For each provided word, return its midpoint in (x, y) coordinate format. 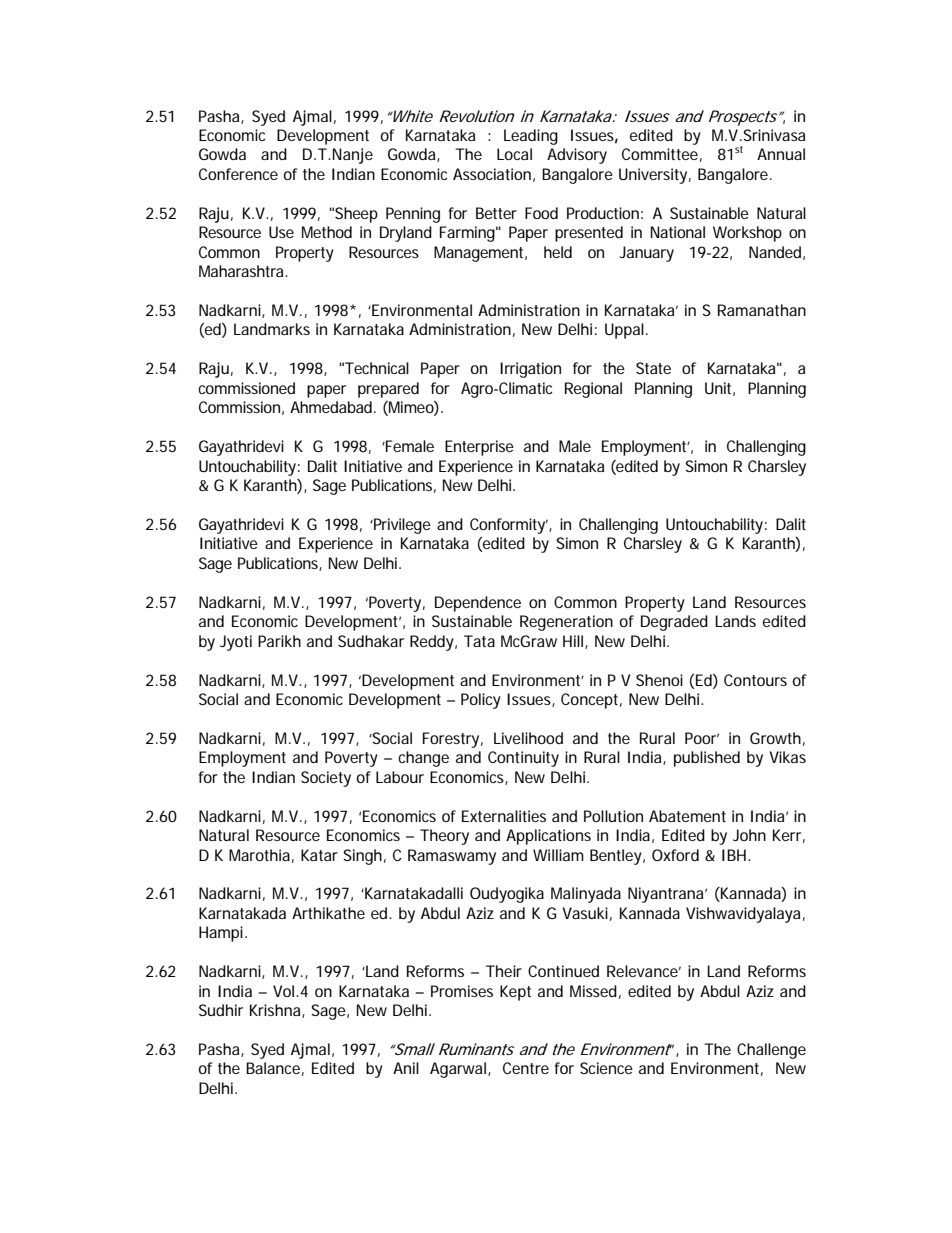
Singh (362, 857)
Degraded (674, 623)
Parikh (279, 641)
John (749, 835)
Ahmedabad (332, 407)
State (653, 368)
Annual (781, 154)
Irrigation (530, 370)
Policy (481, 701)
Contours (755, 680)
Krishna (276, 1011)
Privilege (401, 526)
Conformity (509, 526)
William (558, 855)
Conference (238, 174)
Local (514, 154)
